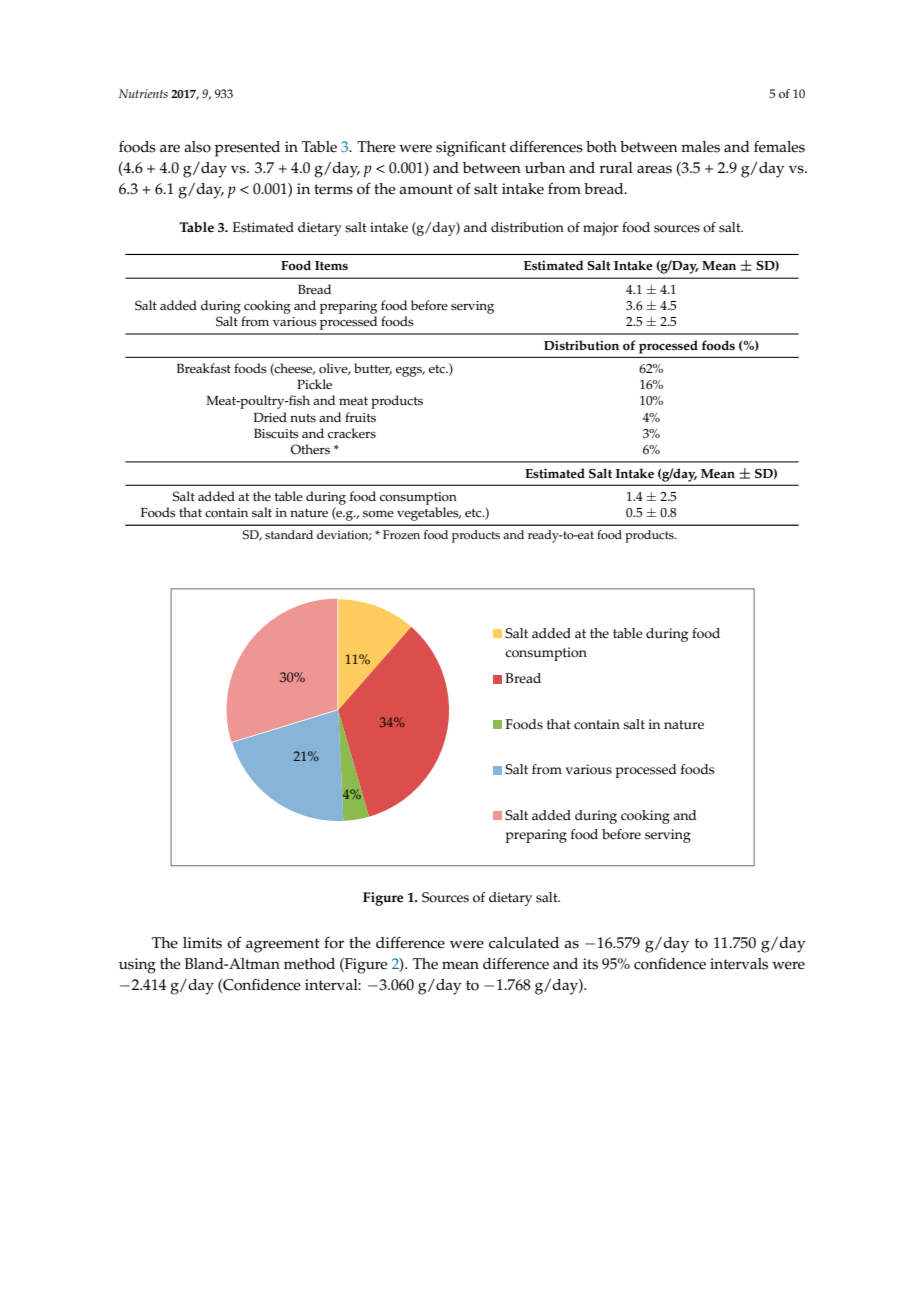 Image resolution: width=924 pixels, height=1308 pixels. I want to click on presented, so click(247, 149).
